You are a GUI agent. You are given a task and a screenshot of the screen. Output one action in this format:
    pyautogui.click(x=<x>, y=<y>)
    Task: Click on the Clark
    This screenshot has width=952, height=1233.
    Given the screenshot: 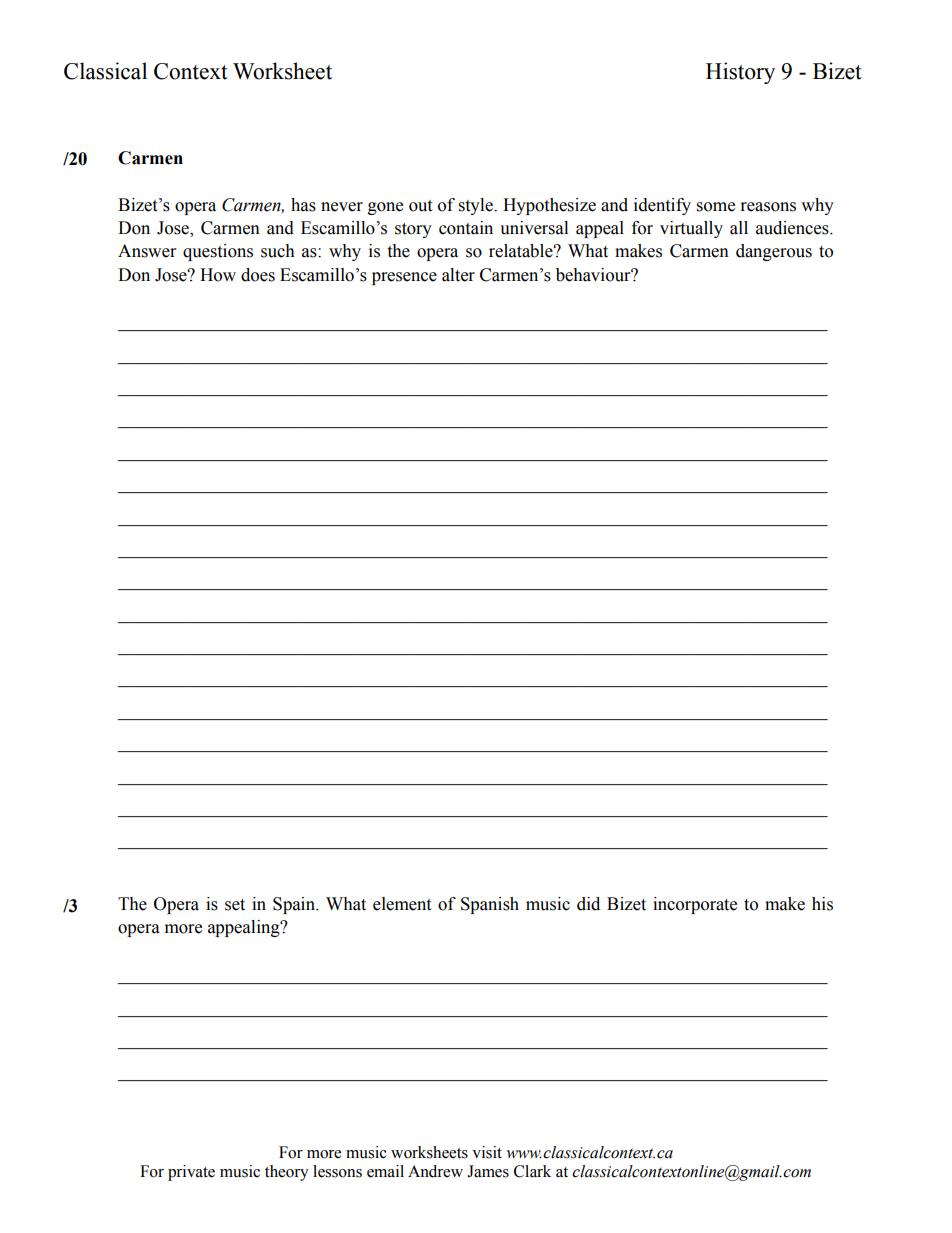 What is the action you would take?
    pyautogui.click(x=532, y=1171)
